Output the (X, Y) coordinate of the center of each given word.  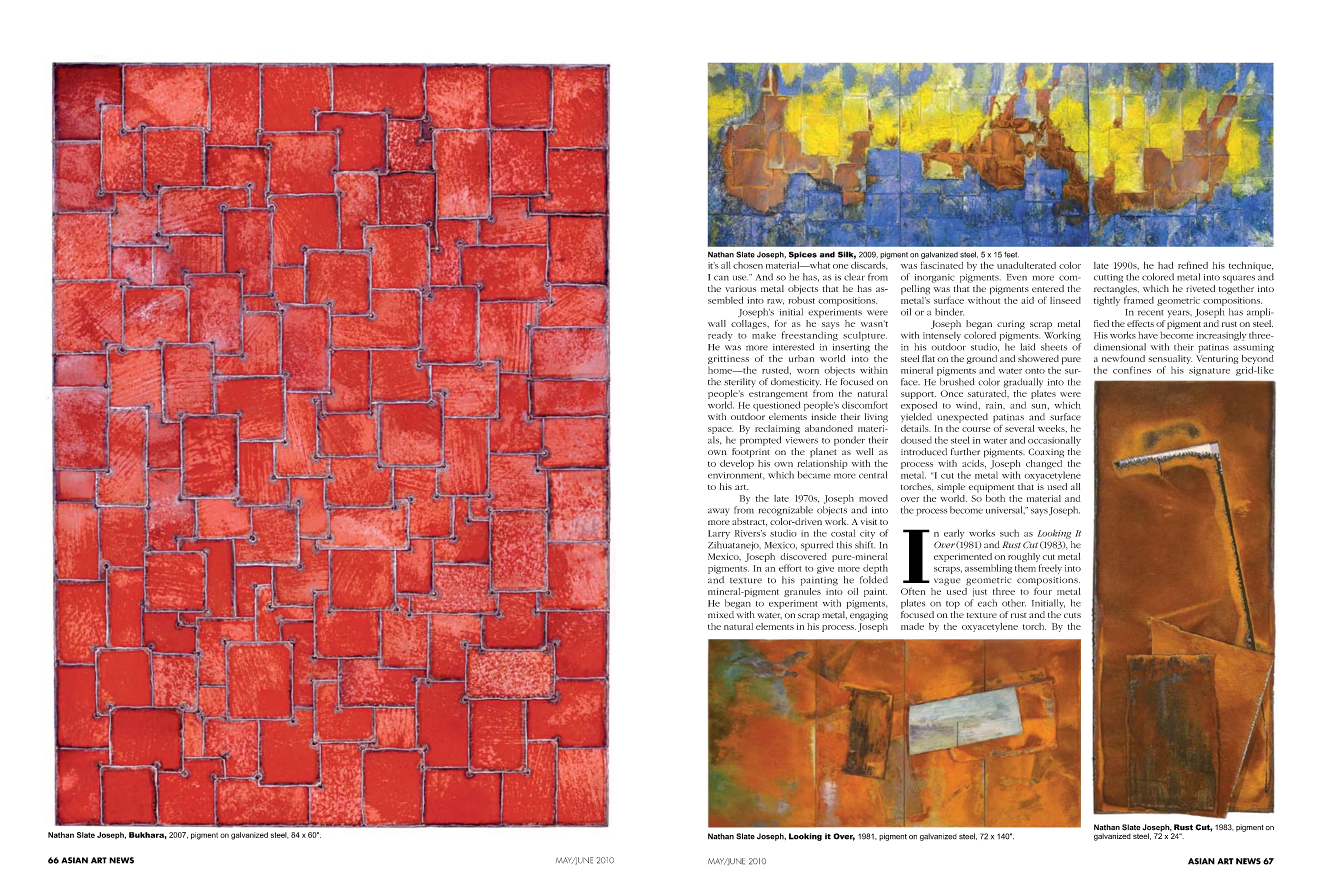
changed (1044, 463)
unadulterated (1026, 265)
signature (1209, 371)
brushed (957, 382)
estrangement (778, 395)
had (1165, 265)
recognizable (786, 511)
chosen (748, 265)
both (995, 497)
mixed (721, 615)
